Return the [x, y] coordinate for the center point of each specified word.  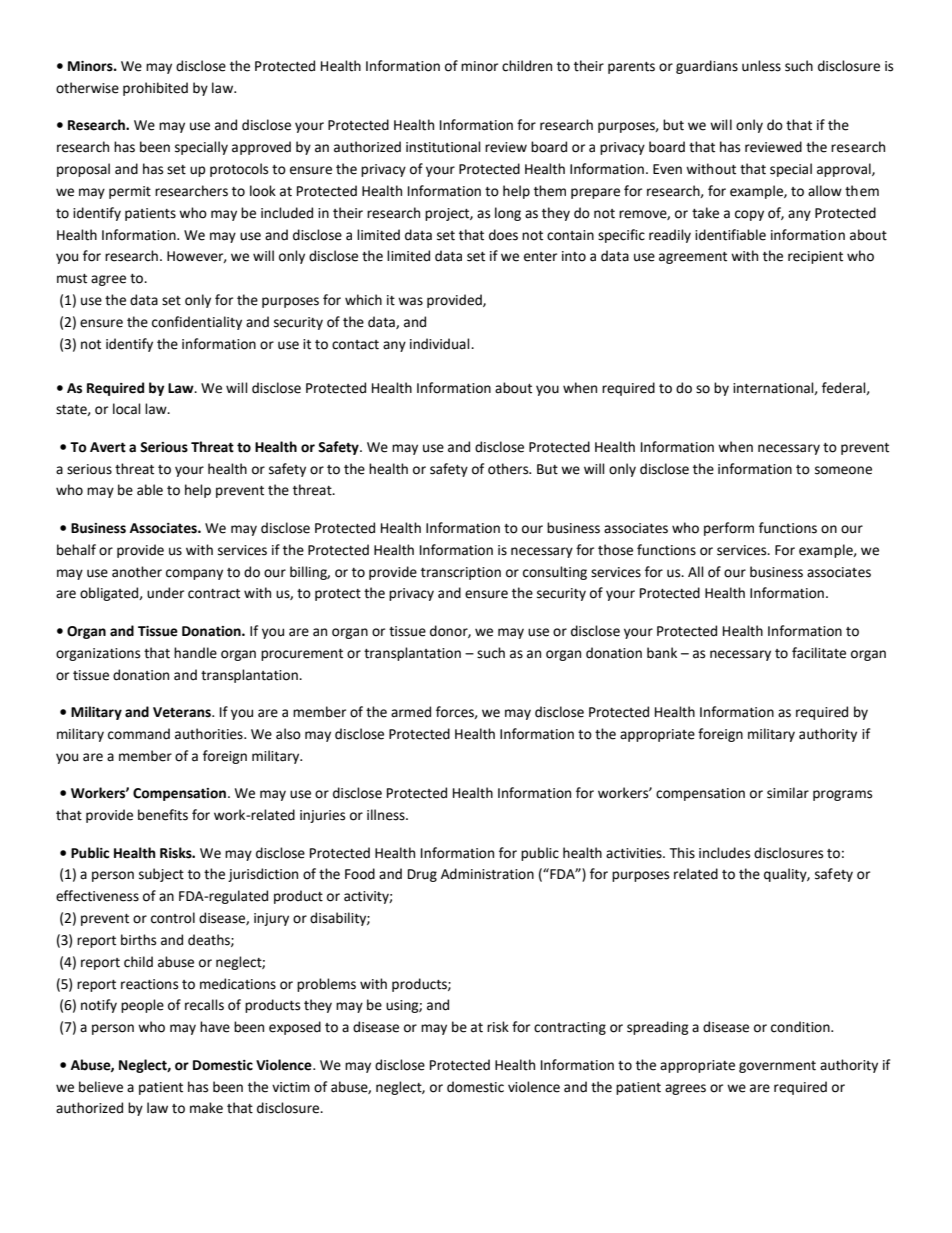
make [206, 1108]
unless [761, 66]
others [509, 469]
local [127, 409]
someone [843, 470]
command [139, 734]
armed [411, 712]
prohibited [155, 89]
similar [788, 793]
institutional [443, 147]
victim [291, 1087]
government [777, 1067]
